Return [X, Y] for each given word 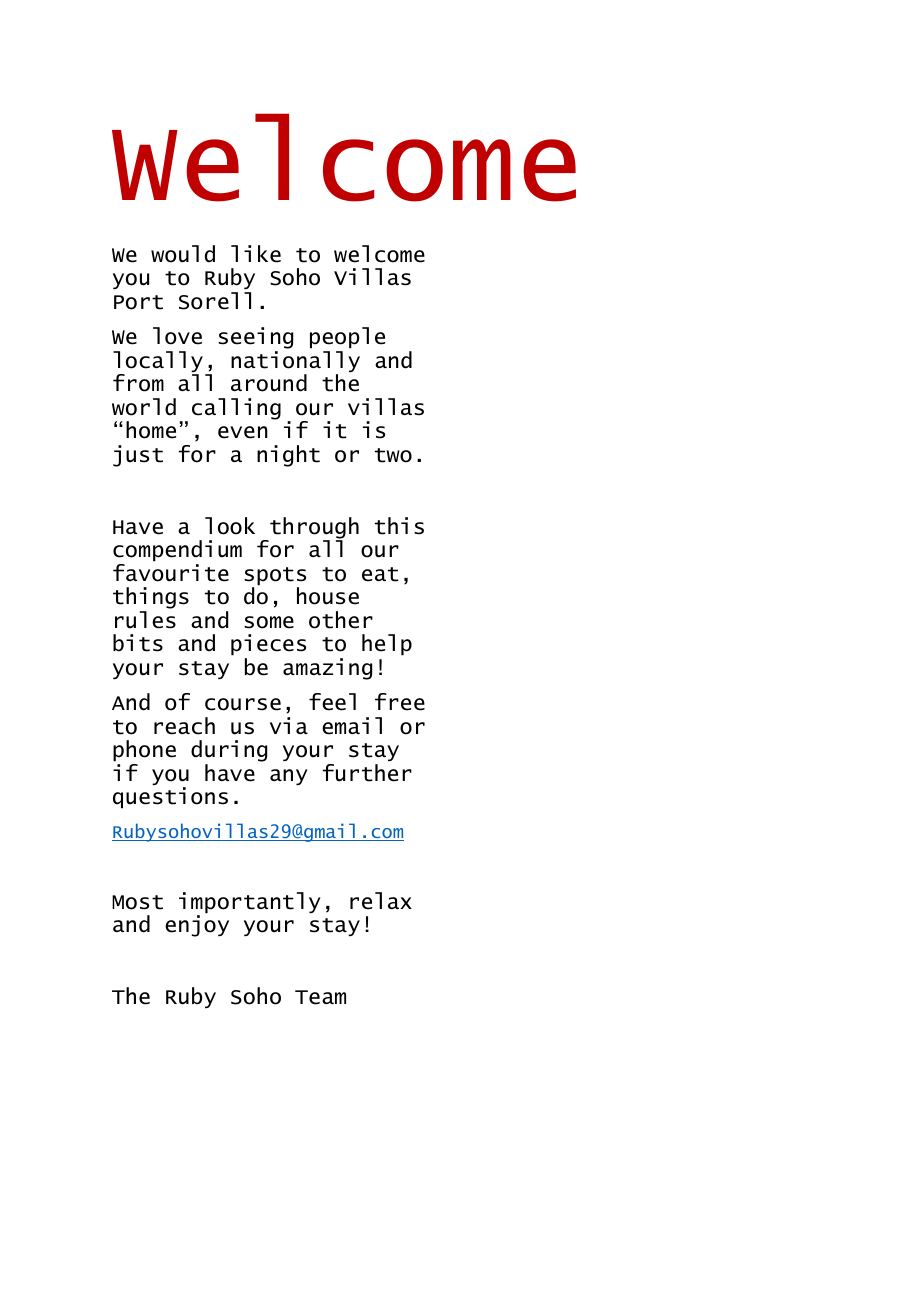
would [183, 254]
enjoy [197, 925]
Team [320, 997]
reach [184, 726]
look [230, 526]
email [352, 726]
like [256, 254]
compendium [177, 551]
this [399, 526]
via [289, 725]
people [347, 339]
